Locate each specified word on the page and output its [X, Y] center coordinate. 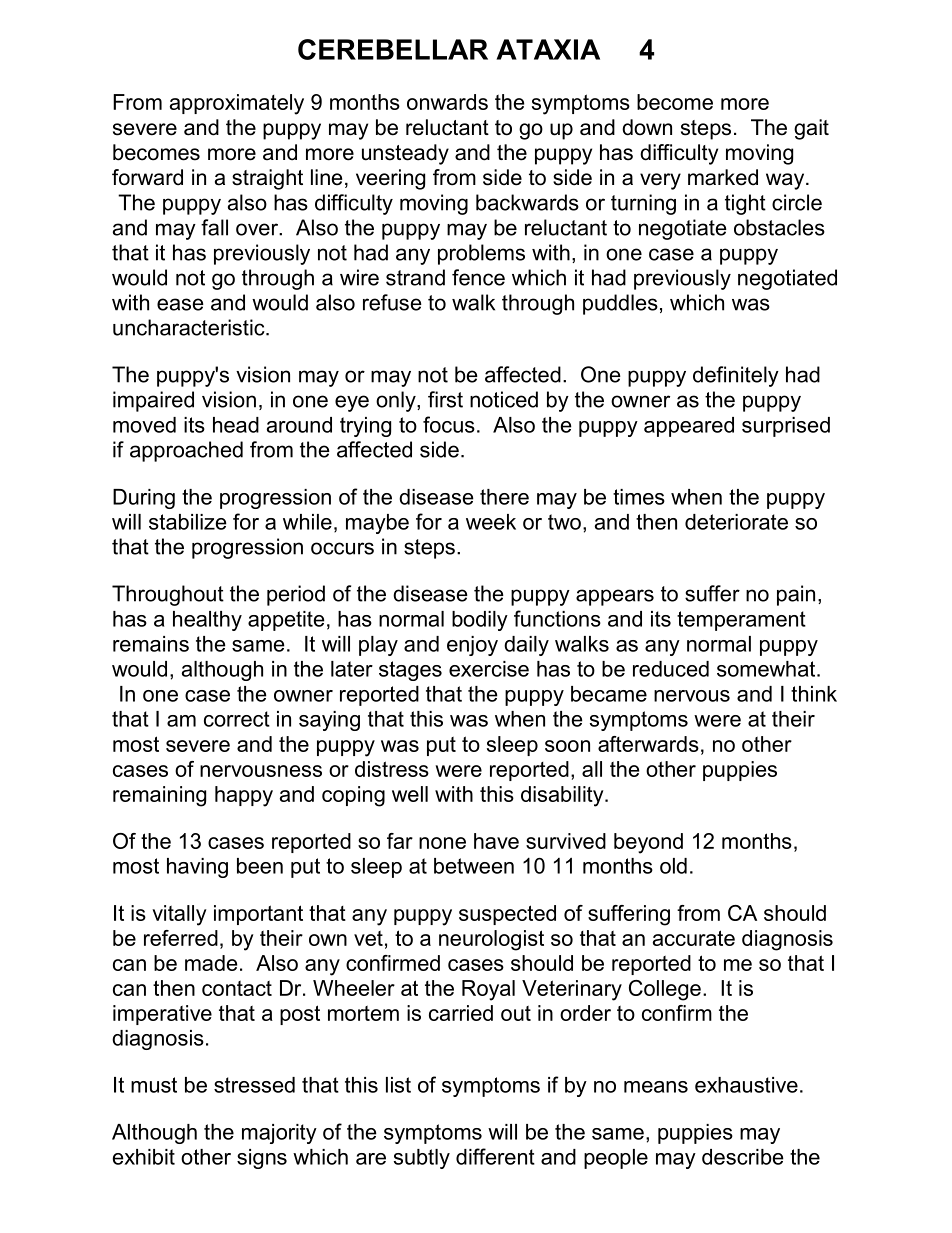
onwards [447, 102]
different [495, 1156]
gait [811, 129]
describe [743, 1157]
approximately [237, 104]
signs [262, 1159]
